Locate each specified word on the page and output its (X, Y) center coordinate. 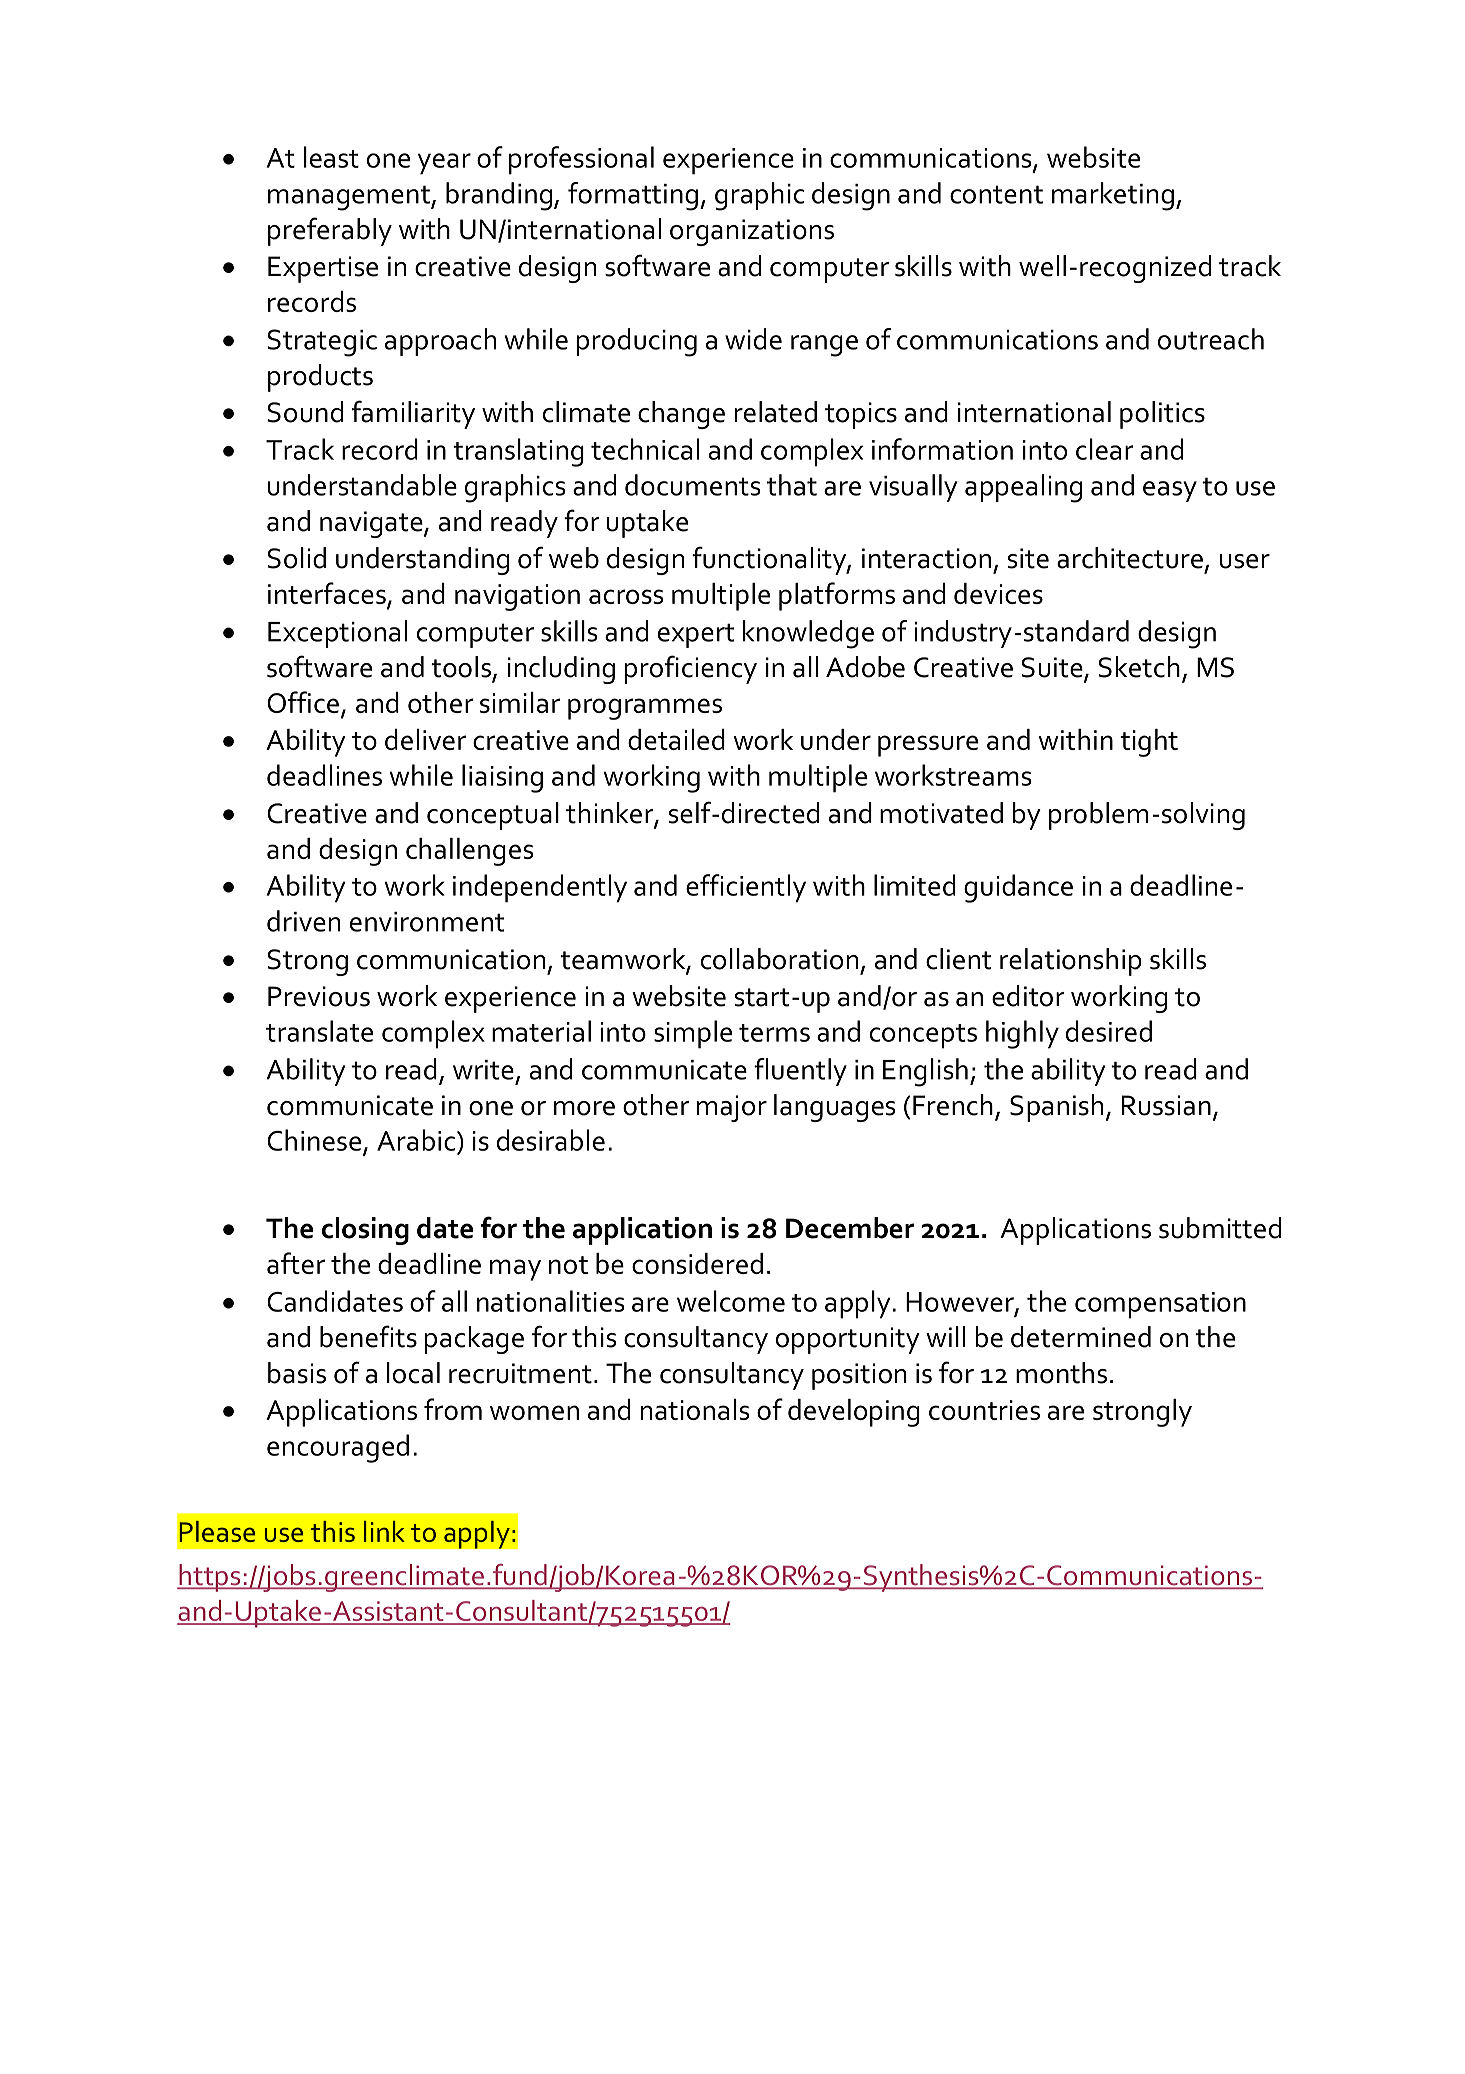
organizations (752, 232)
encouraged (338, 1448)
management (350, 198)
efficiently (746, 888)
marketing (1113, 196)
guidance (1018, 888)
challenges (469, 852)
